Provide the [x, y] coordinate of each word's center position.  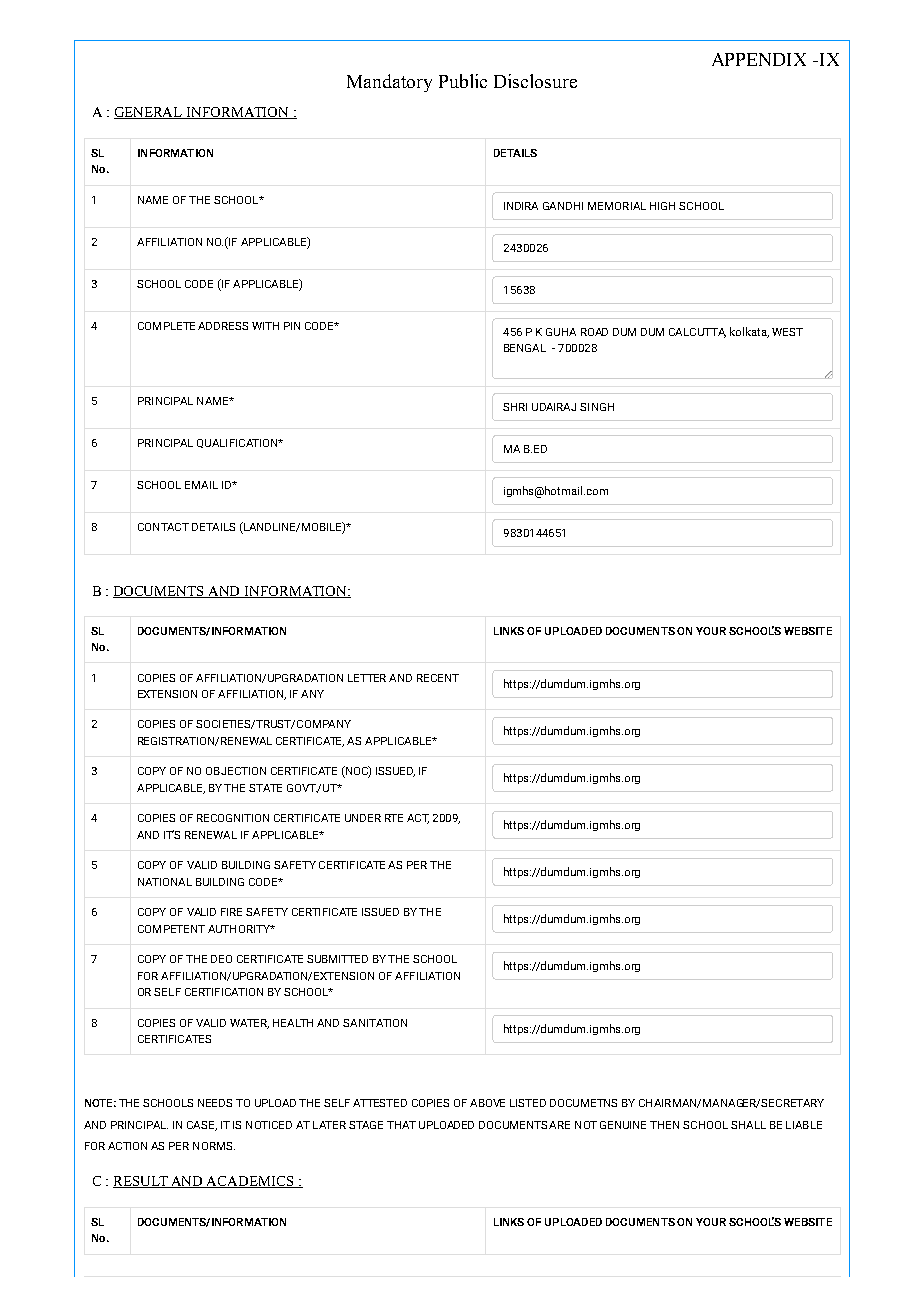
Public [463, 81]
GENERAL [149, 113]
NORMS [214, 1146]
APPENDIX [759, 59]
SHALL [748, 1125]
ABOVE [487, 1103]
